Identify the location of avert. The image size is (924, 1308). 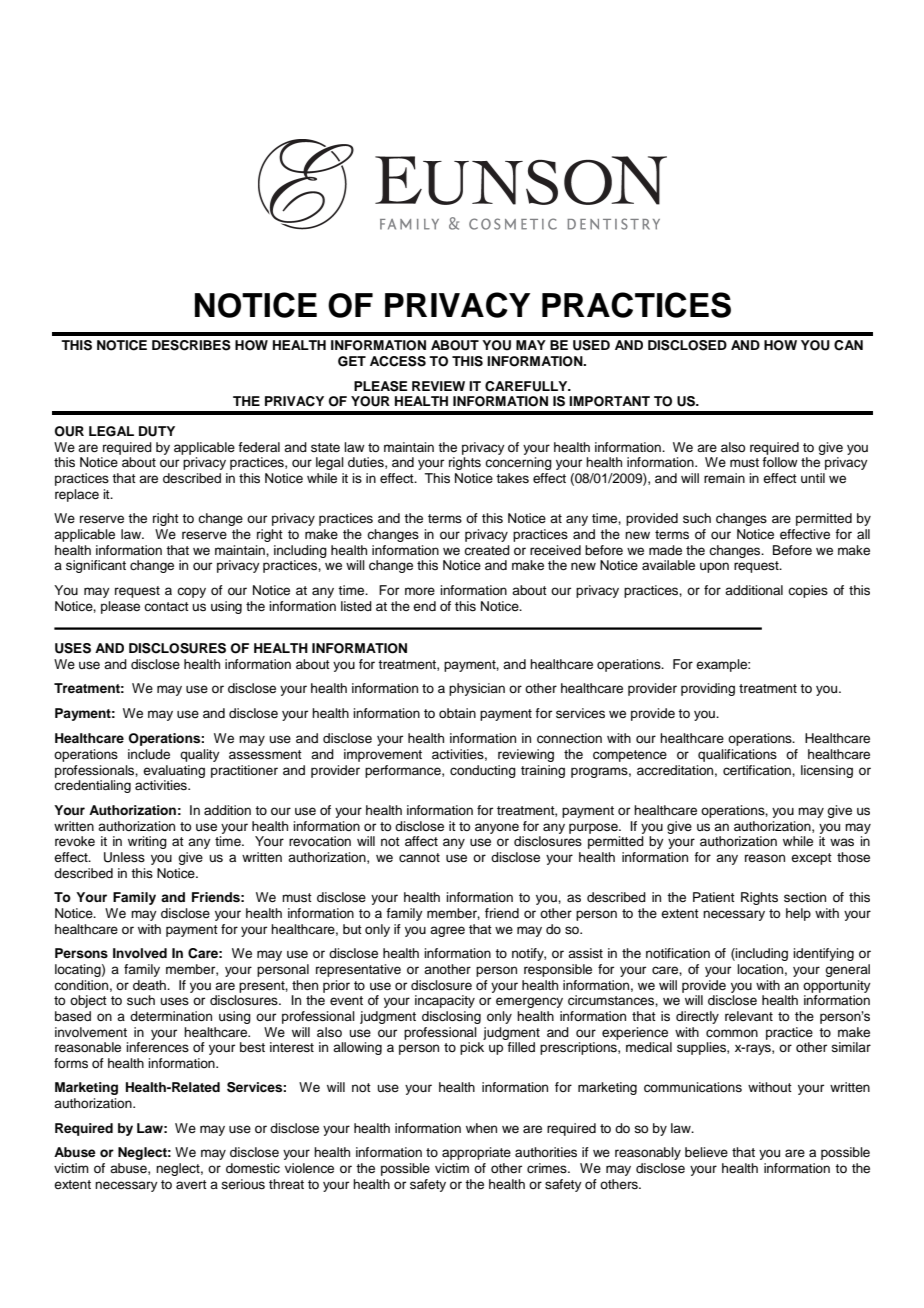
(191, 1184).
